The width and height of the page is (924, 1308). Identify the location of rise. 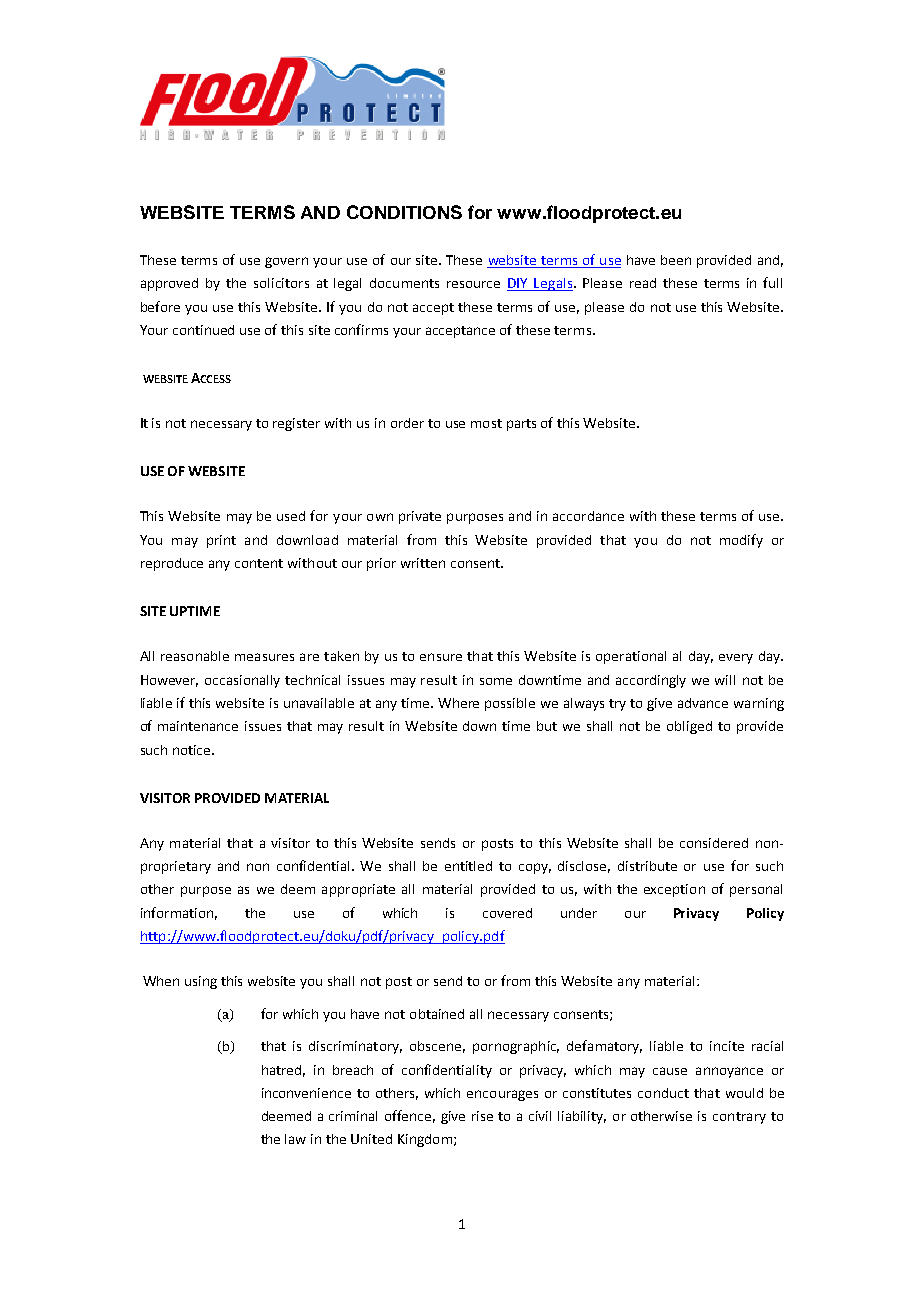
(482, 1116).
